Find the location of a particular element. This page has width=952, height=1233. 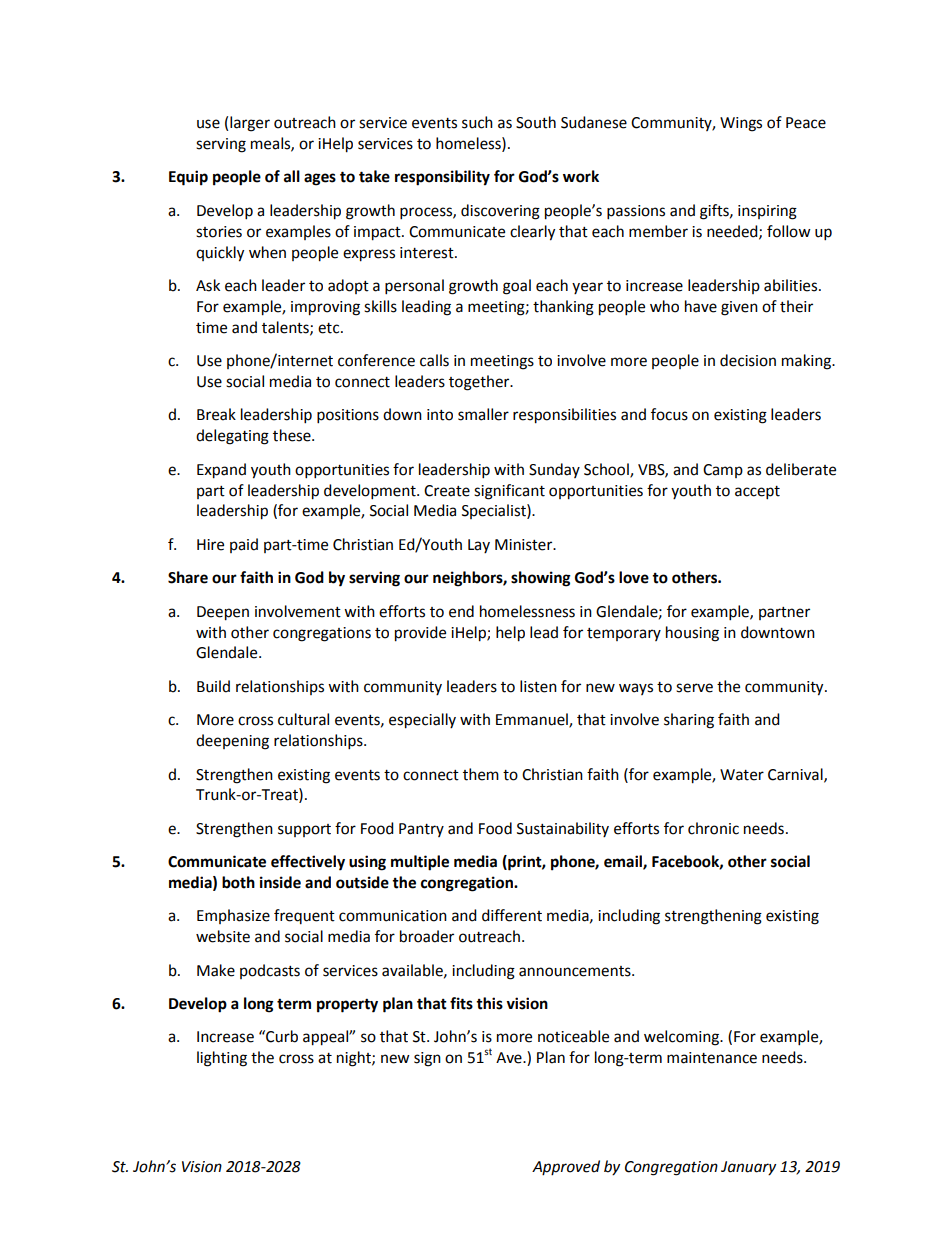

such is located at coordinates (477, 122).
